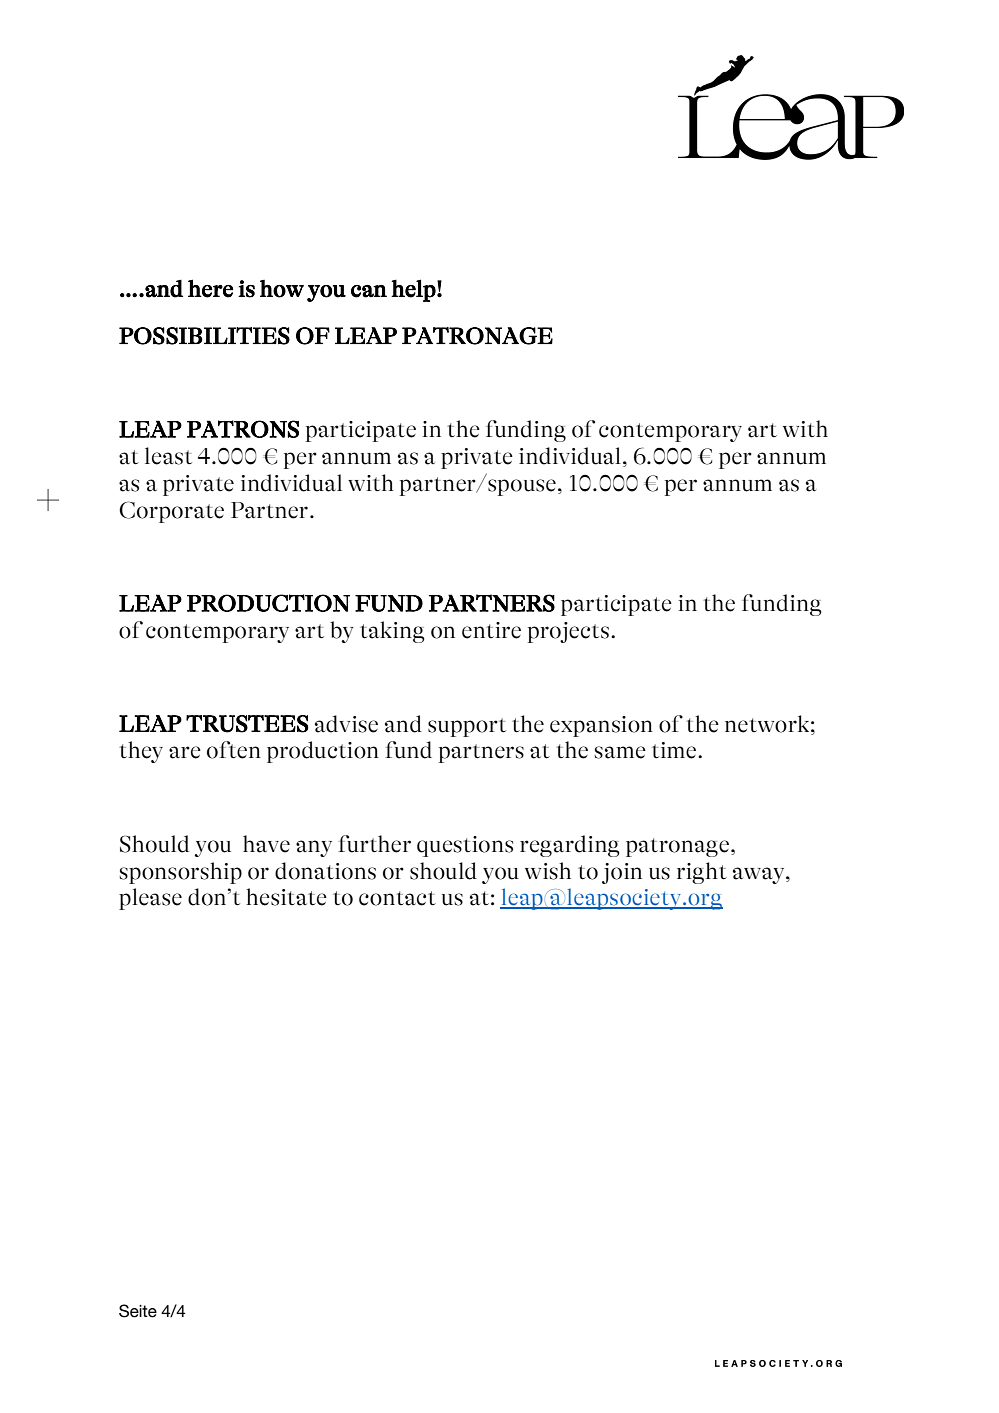 This document has width=999, height=1413. What do you see at coordinates (374, 844) in the document?
I see `further` at bounding box center [374, 844].
